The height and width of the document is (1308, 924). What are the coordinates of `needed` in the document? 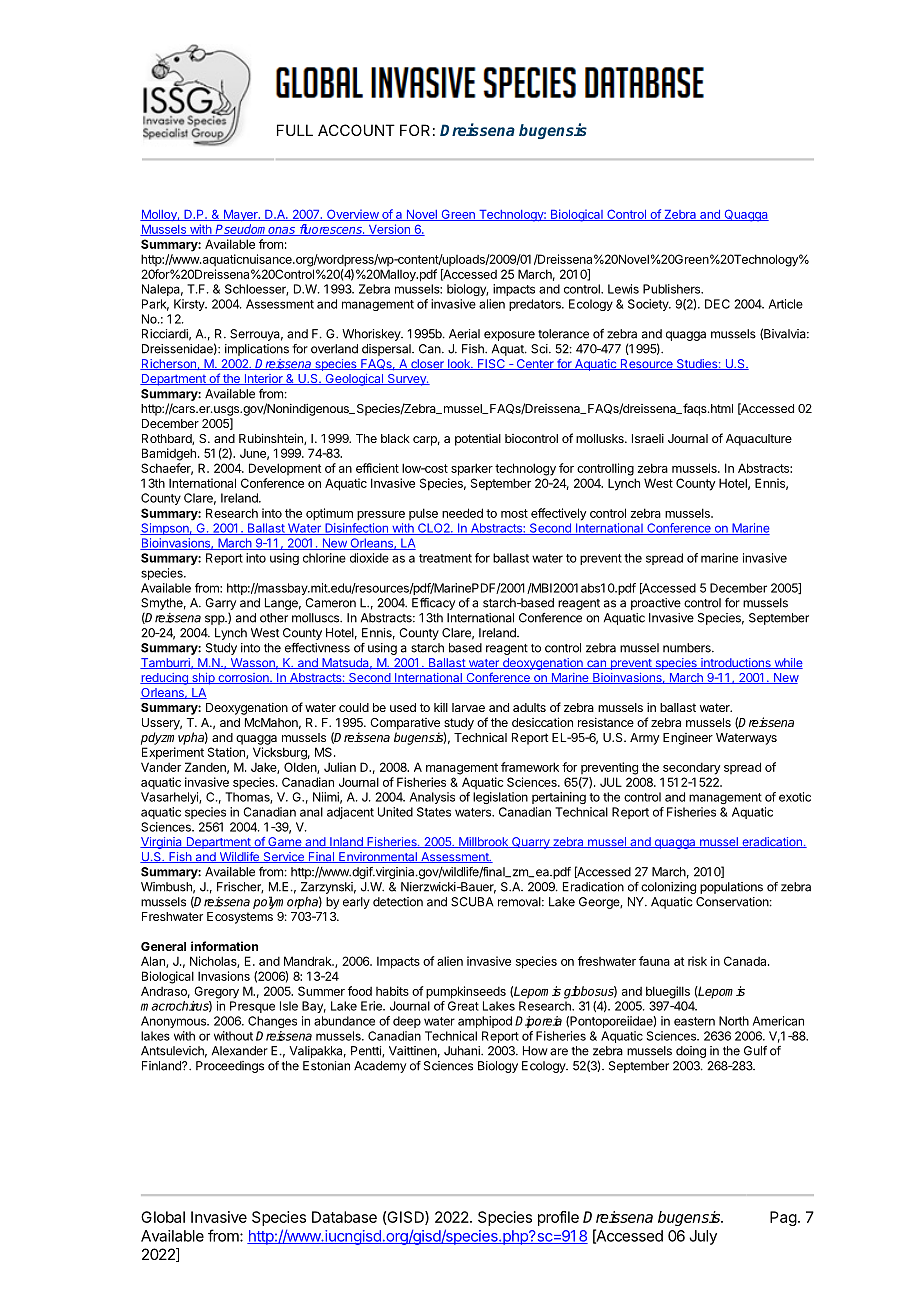 It's located at (462, 513).
